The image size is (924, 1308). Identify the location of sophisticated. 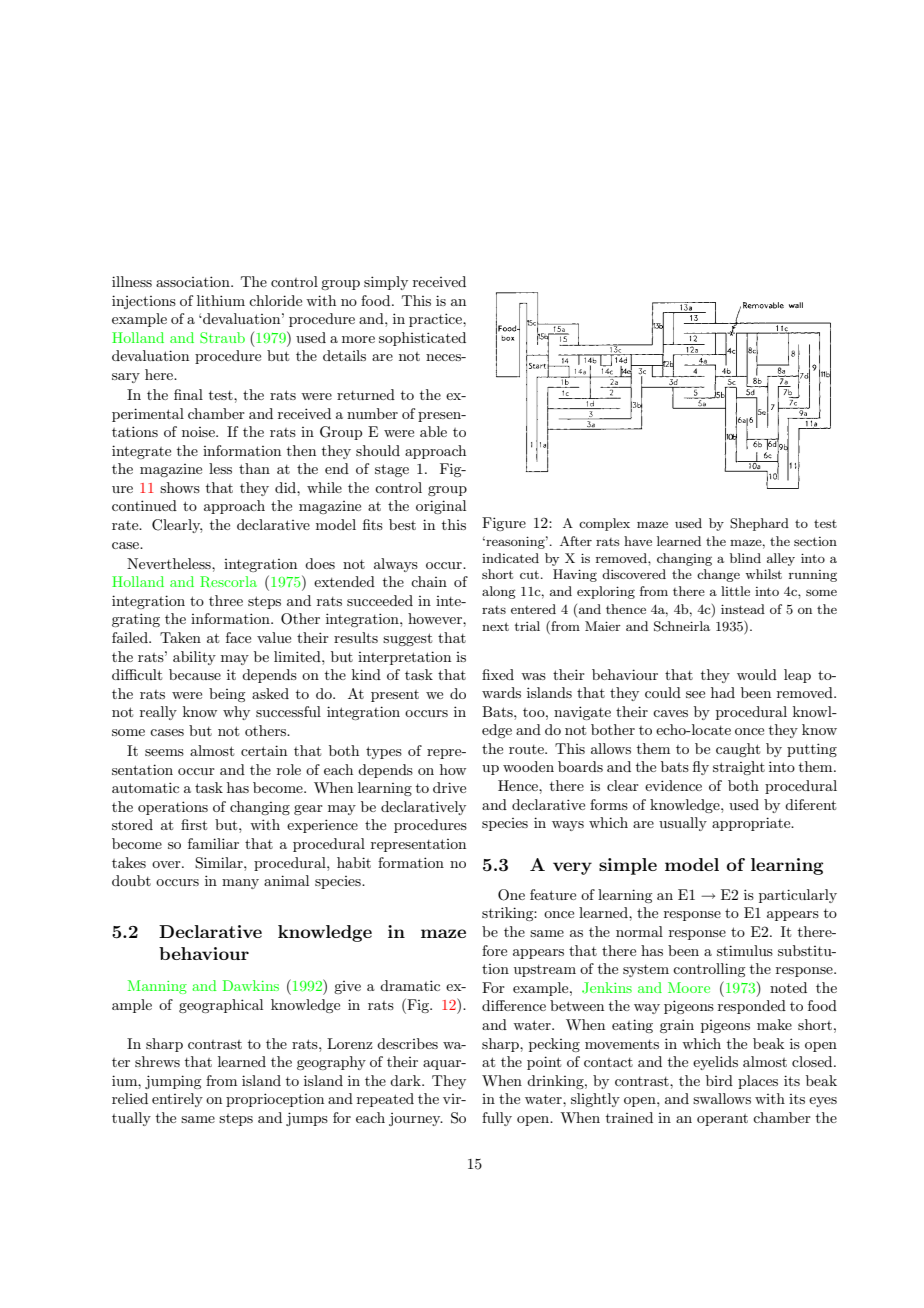
(422, 339).
